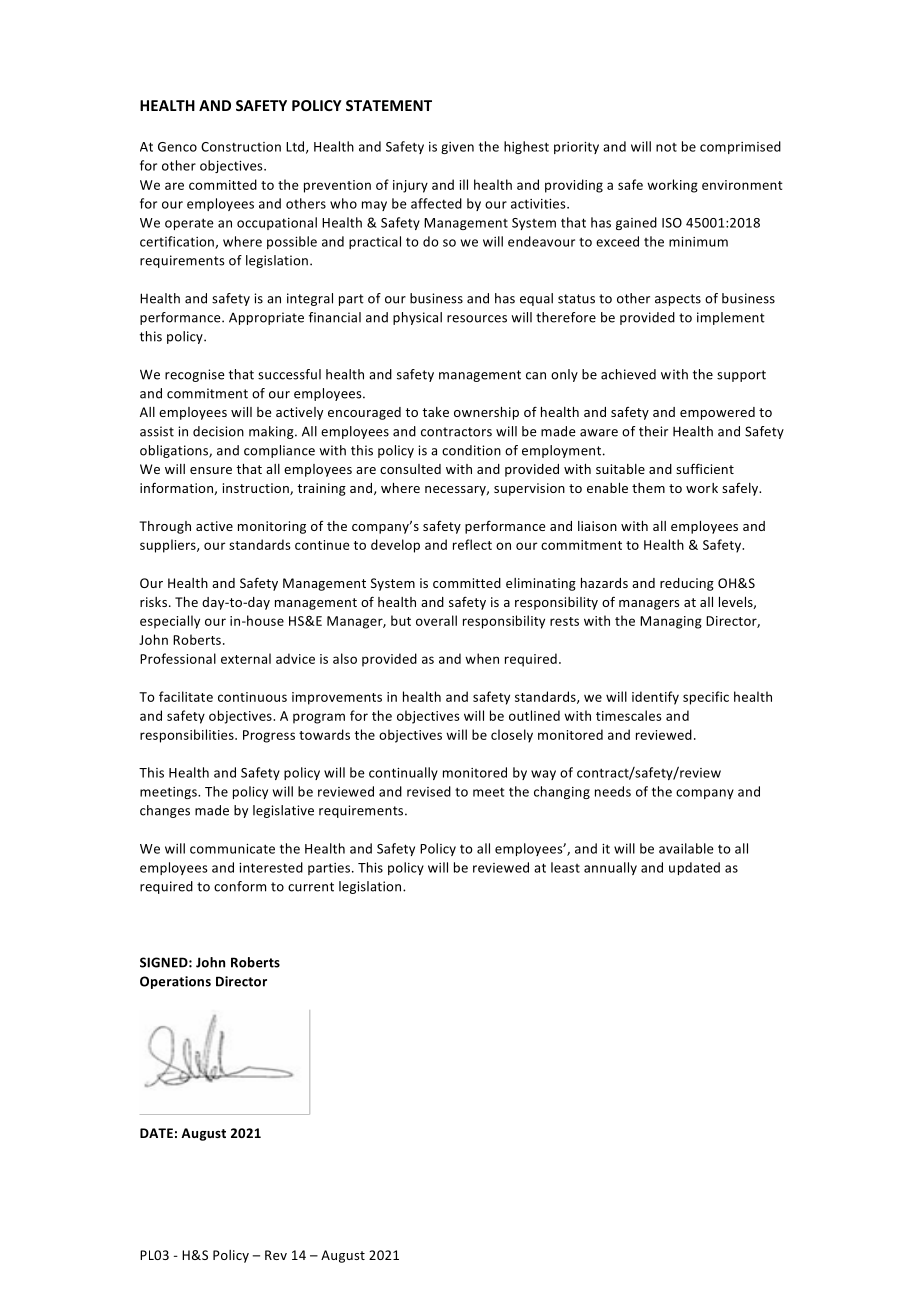 The width and height of the image is (924, 1308). Describe the element at coordinates (435, 412) in the image. I see `take` at that location.
